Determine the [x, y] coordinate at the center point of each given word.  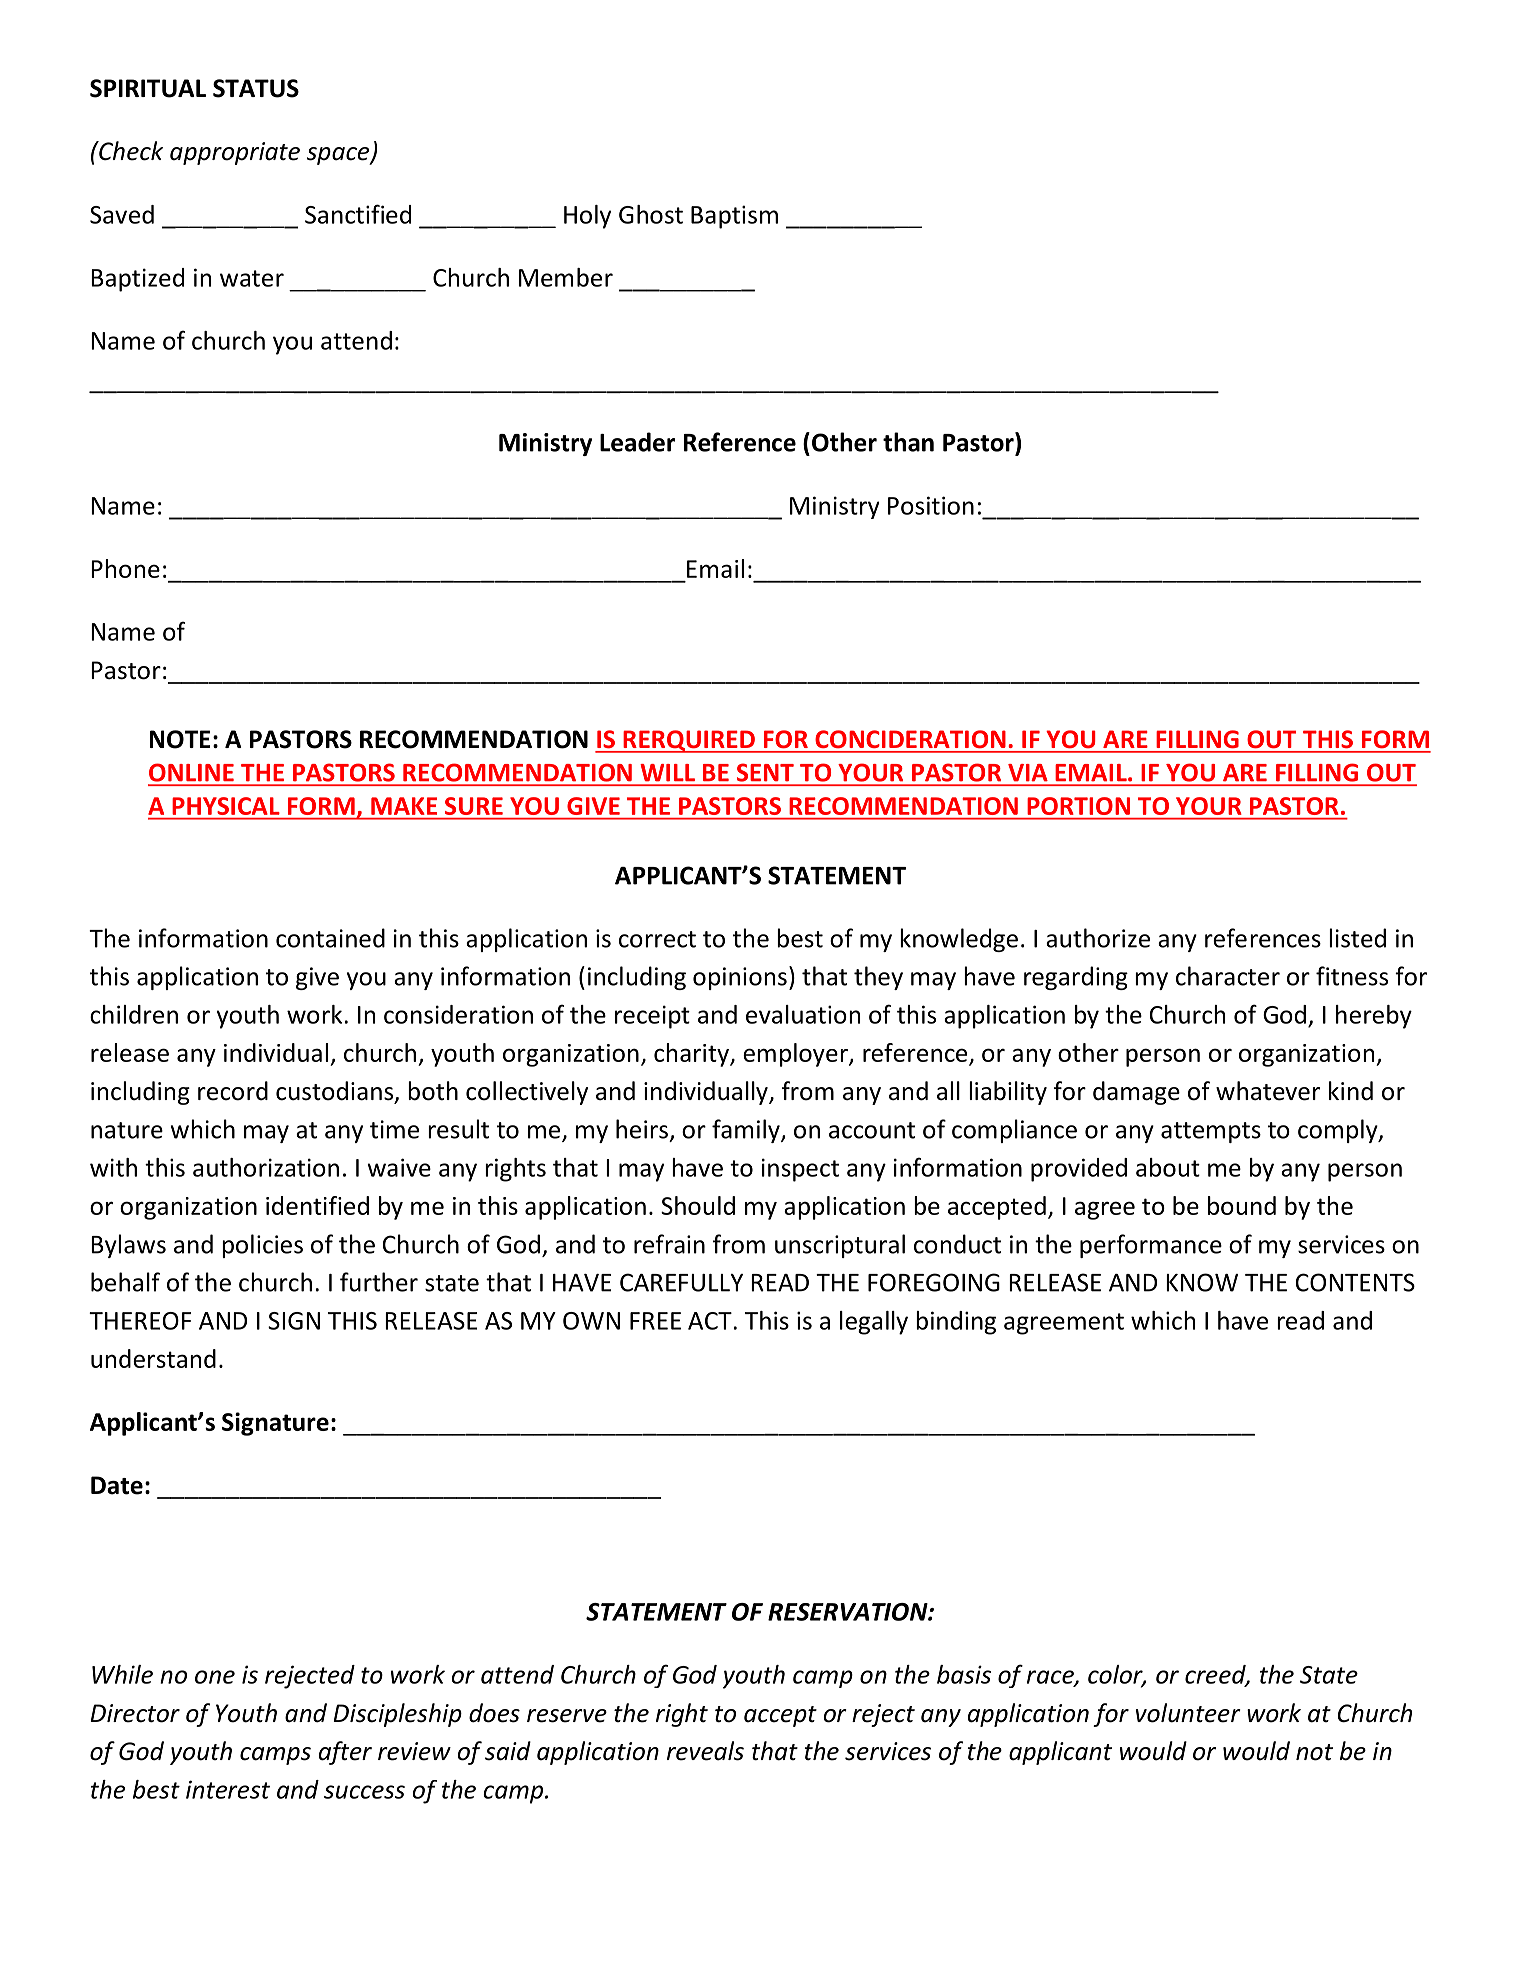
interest [228, 1789]
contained [330, 938]
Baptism [734, 217]
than [908, 442]
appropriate [235, 153]
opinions [740, 978]
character [1228, 976]
